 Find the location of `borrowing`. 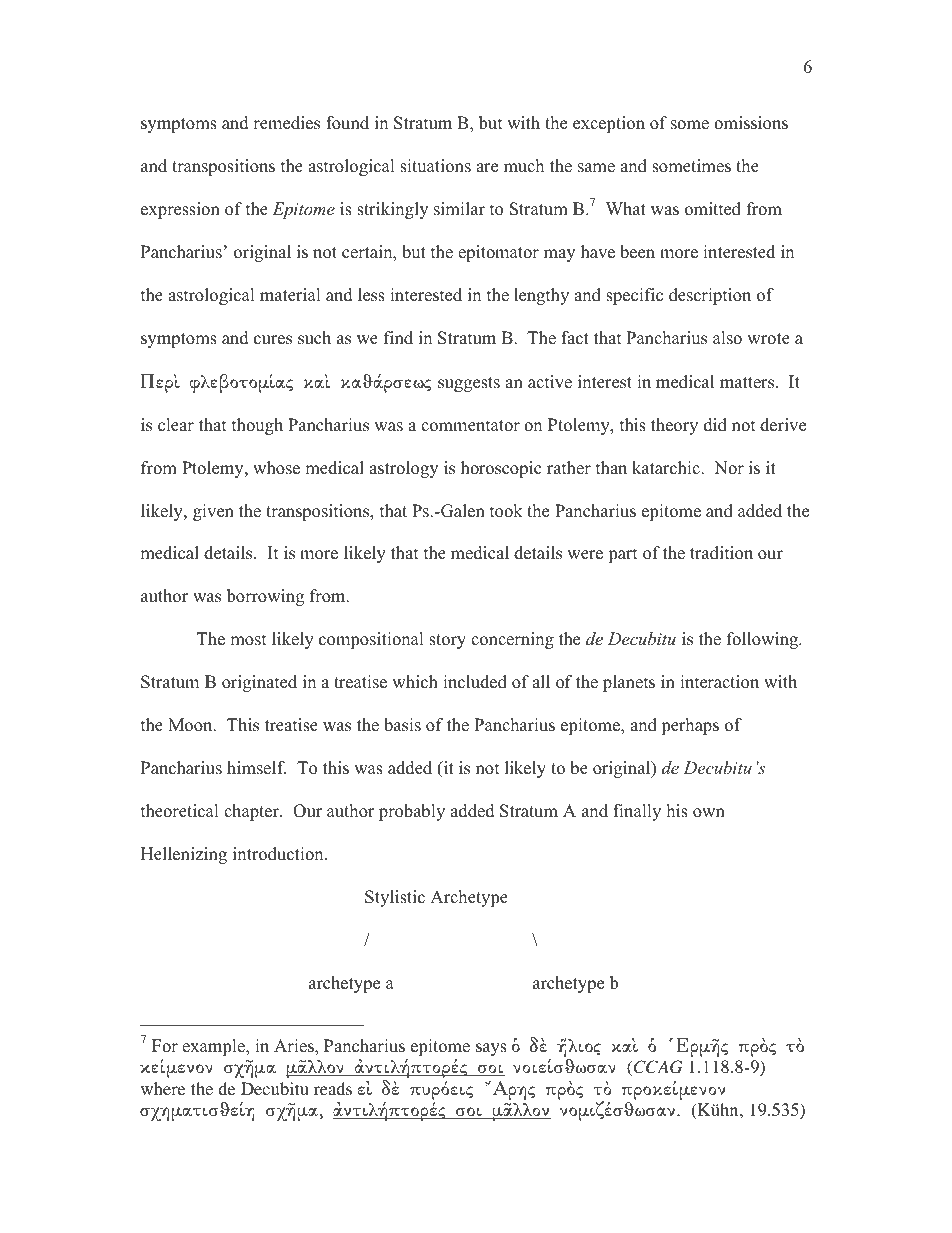

borrowing is located at coordinates (265, 597).
